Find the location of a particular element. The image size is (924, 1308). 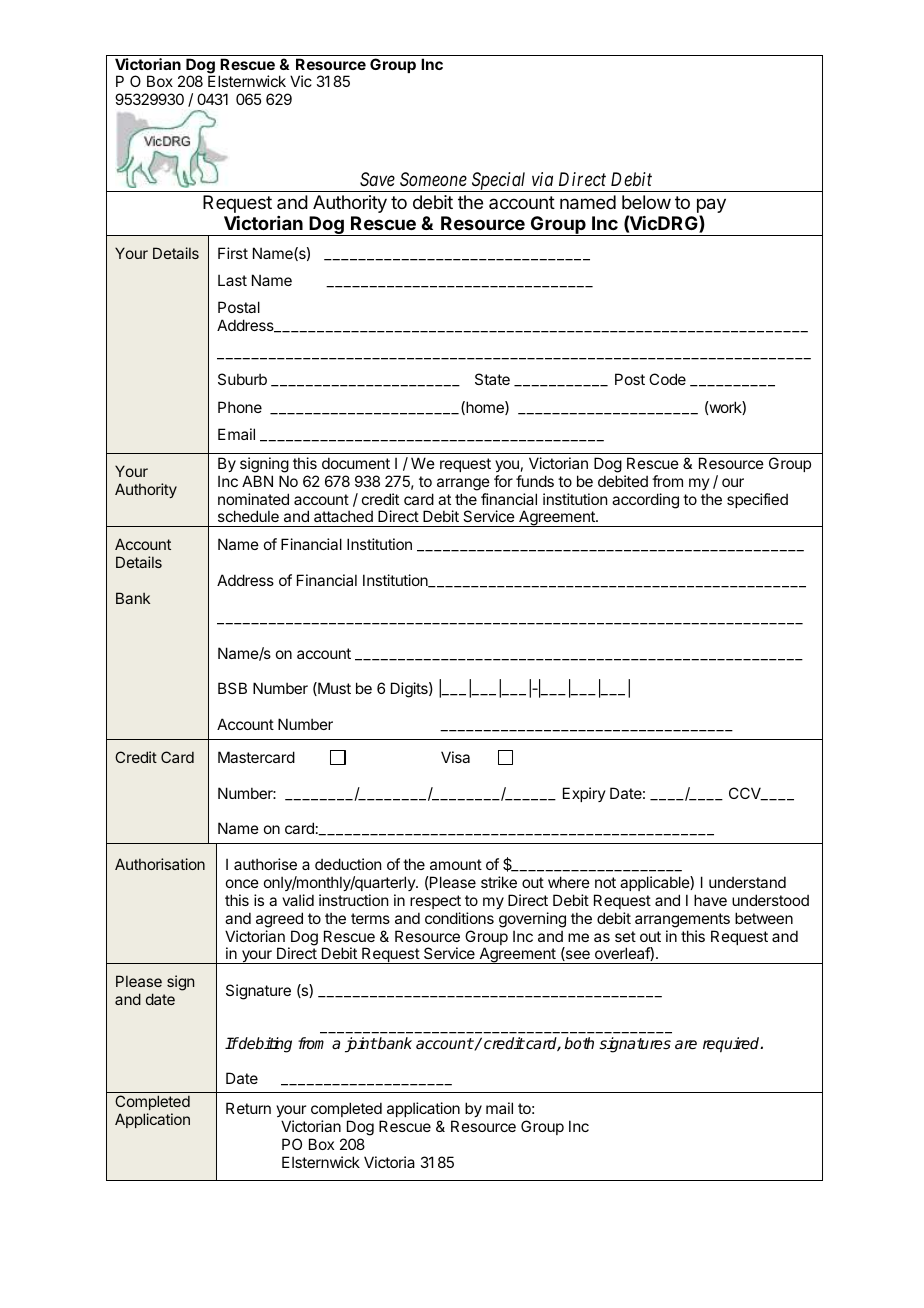

are is located at coordinates (686, 1044).
